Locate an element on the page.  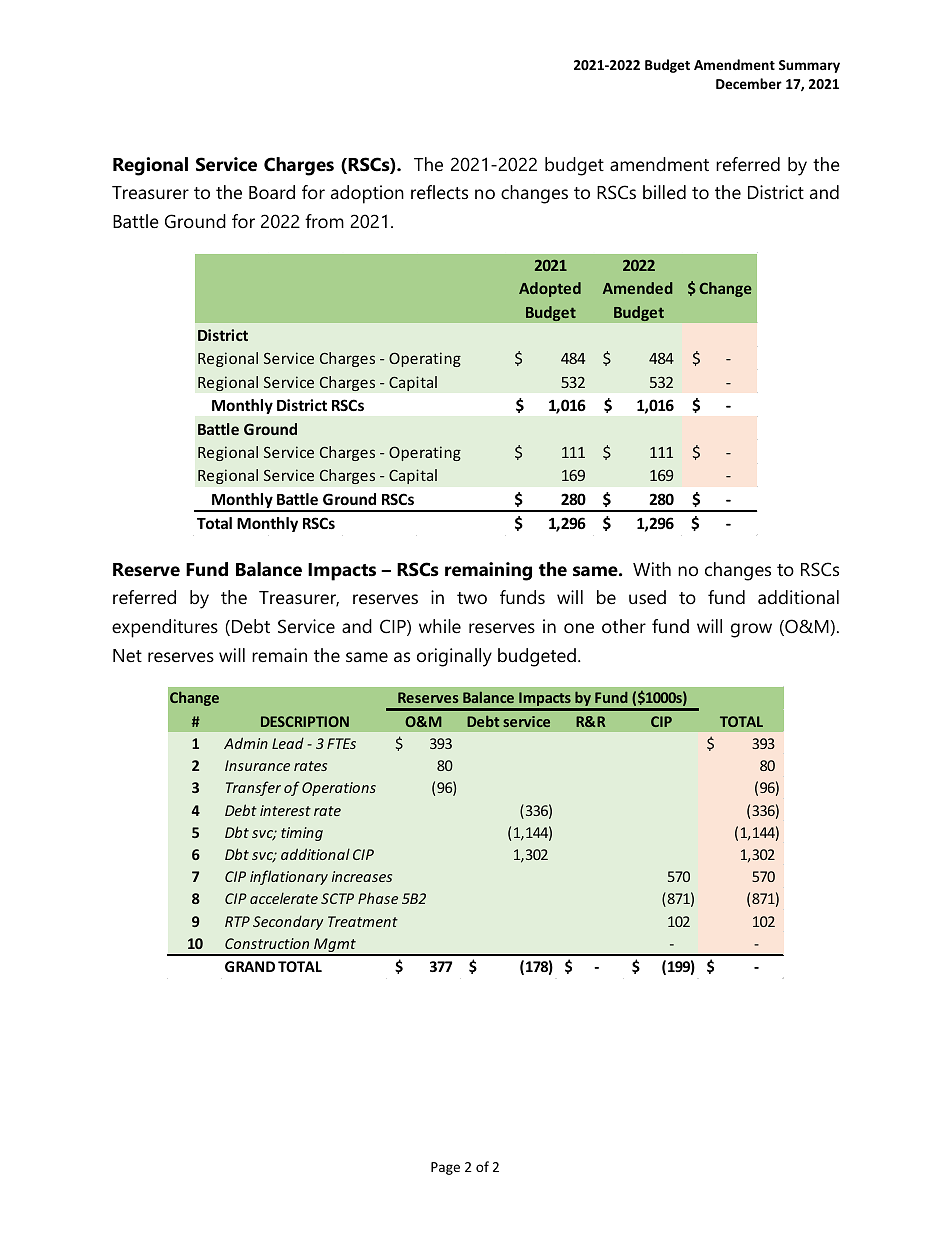
Page is located at coordinates (445, 1168).
